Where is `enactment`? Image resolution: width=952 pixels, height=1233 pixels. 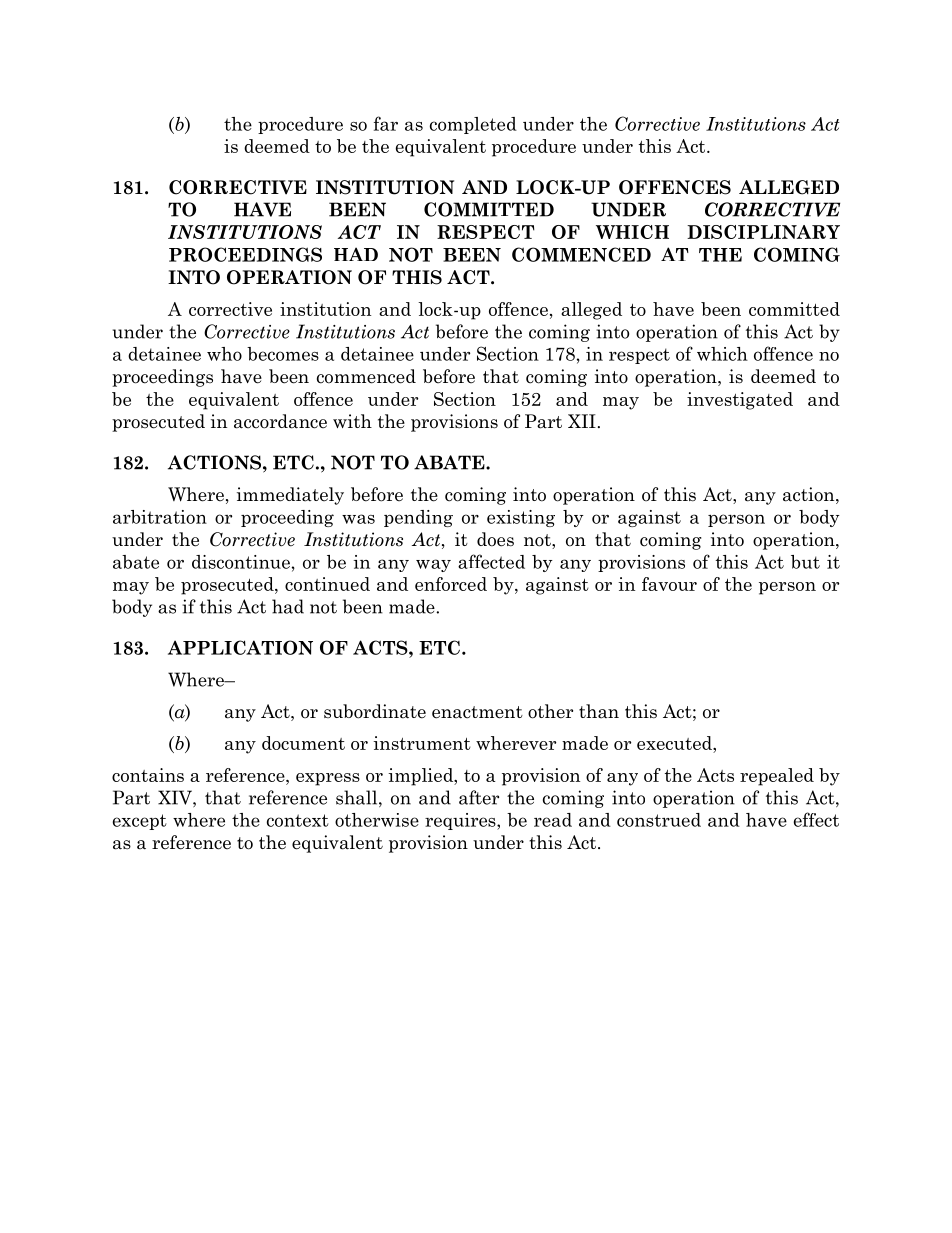
enactment is located at coordinates (477, 712).
